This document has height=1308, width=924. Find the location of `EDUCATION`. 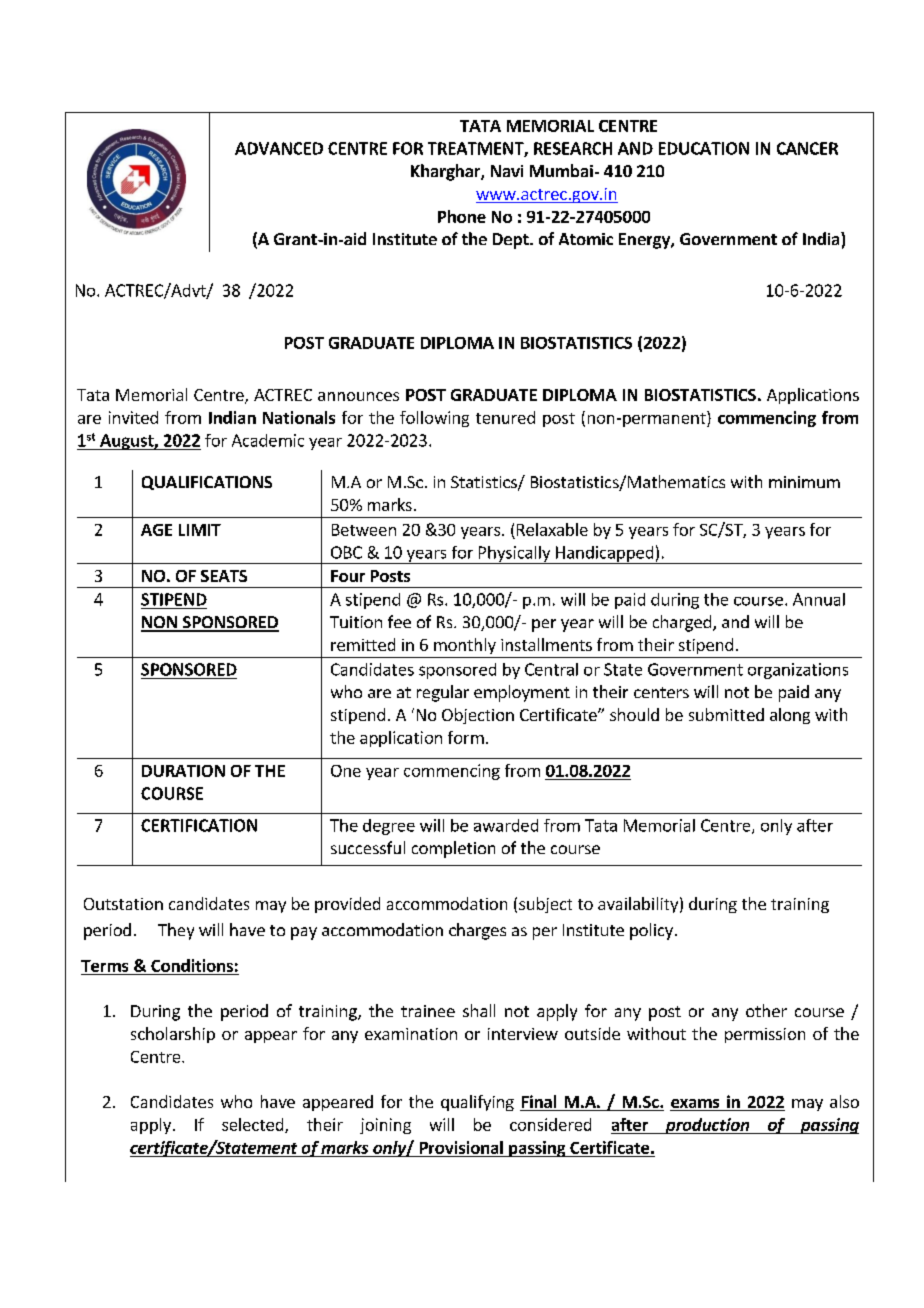

EDUCATION is located at coordinates (704, 148).
